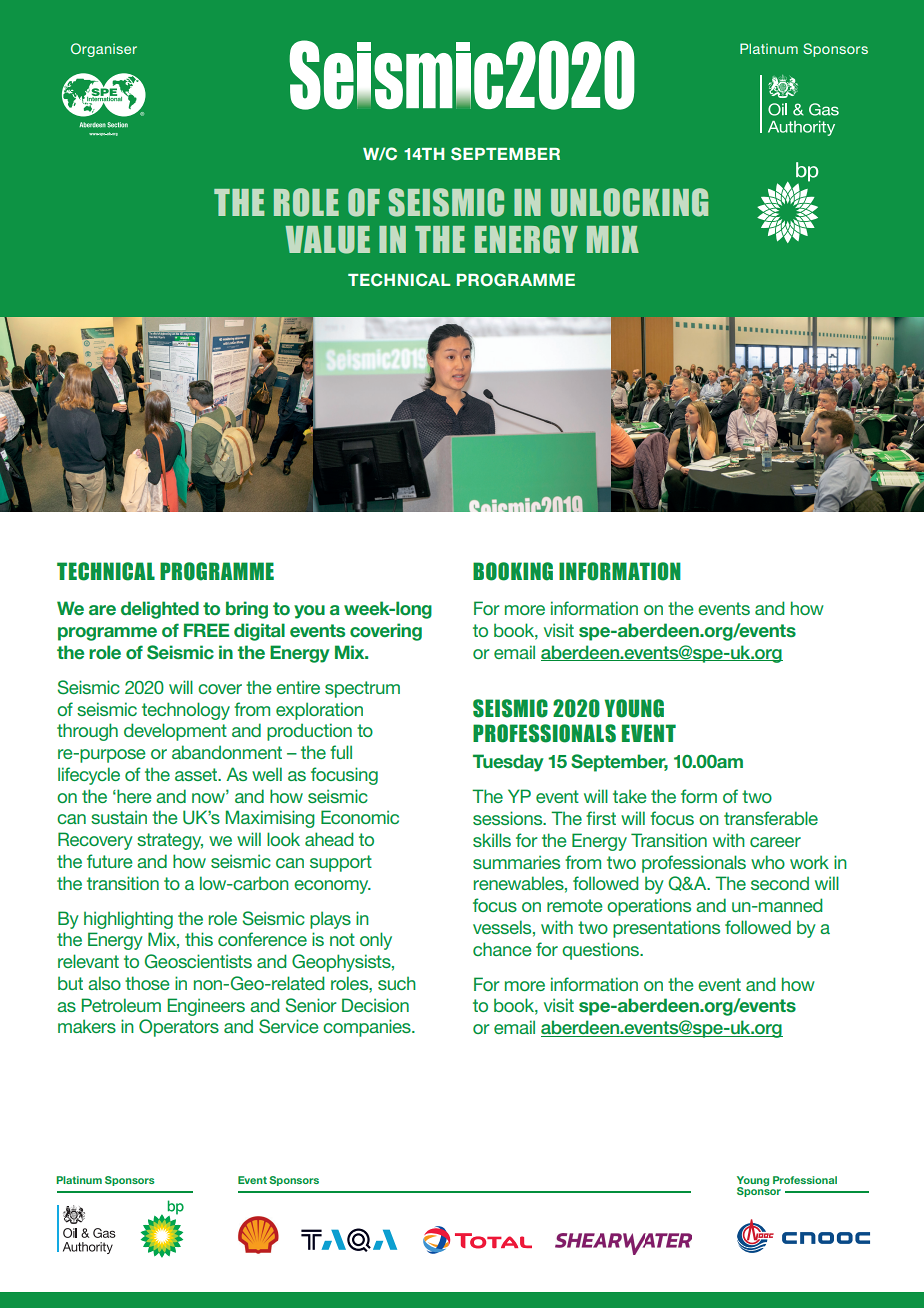 The width and height of the document is (924, 1308). What do you see at coordinates (508, 763) in the document?
I see `Tuesday` at bounding box center [508, 763].
